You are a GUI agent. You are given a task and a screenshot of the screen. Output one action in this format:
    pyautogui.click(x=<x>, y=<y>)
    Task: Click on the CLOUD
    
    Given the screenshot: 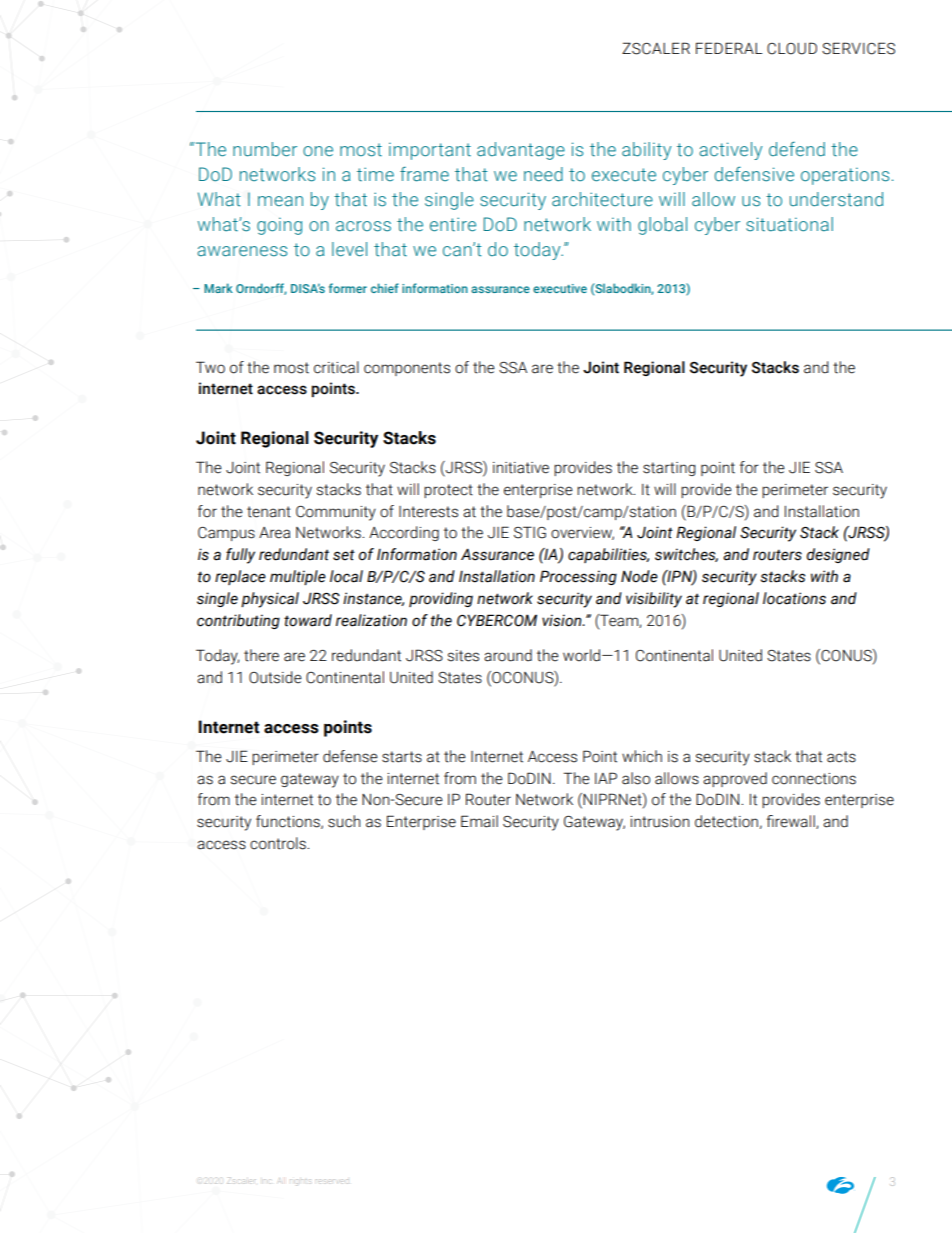 What is the action you would take?
    pyautogui.click(x=792, y=48)
